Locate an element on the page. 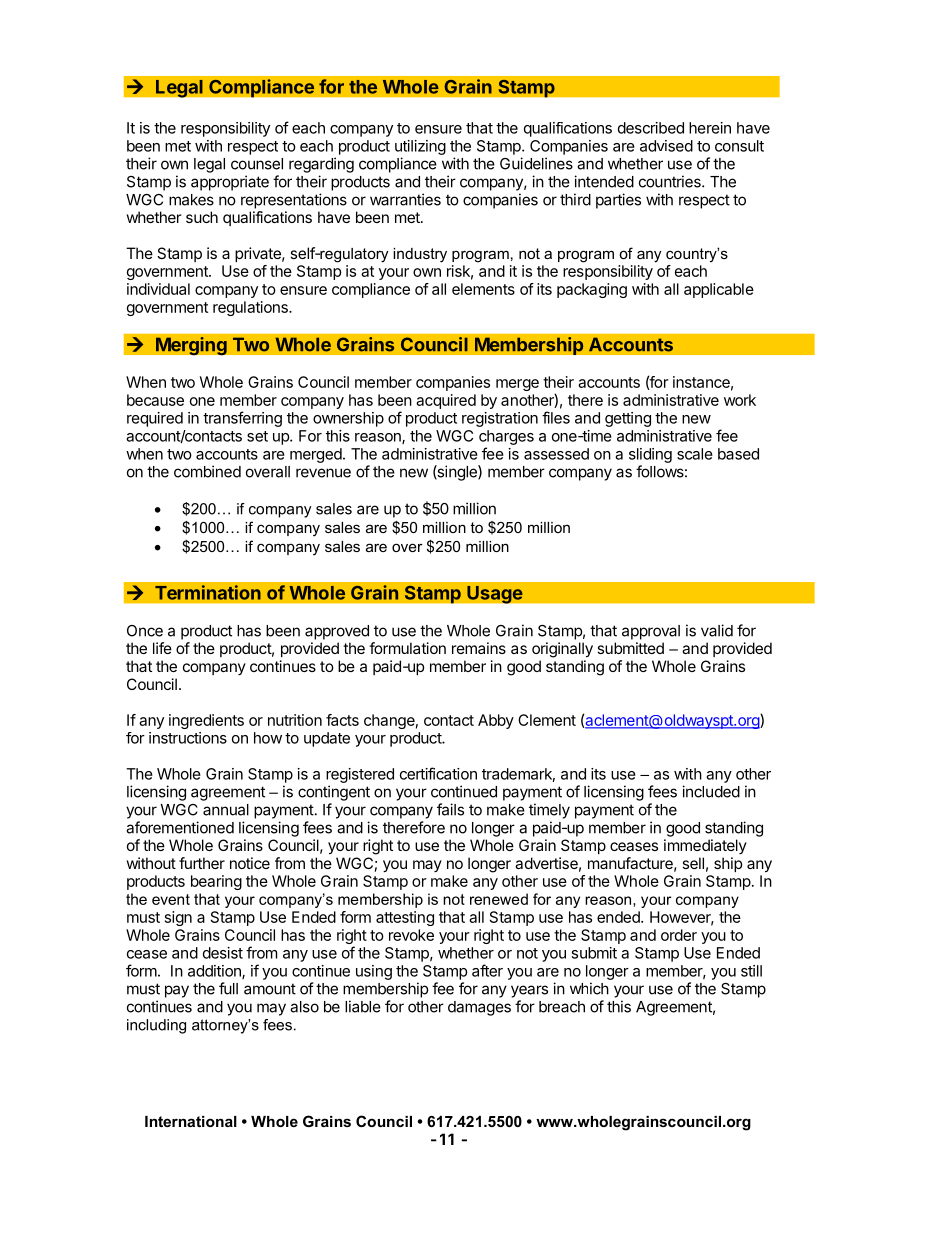 The width and height of the page is (952, 1233). advised is located at coordinates (666, 146).
